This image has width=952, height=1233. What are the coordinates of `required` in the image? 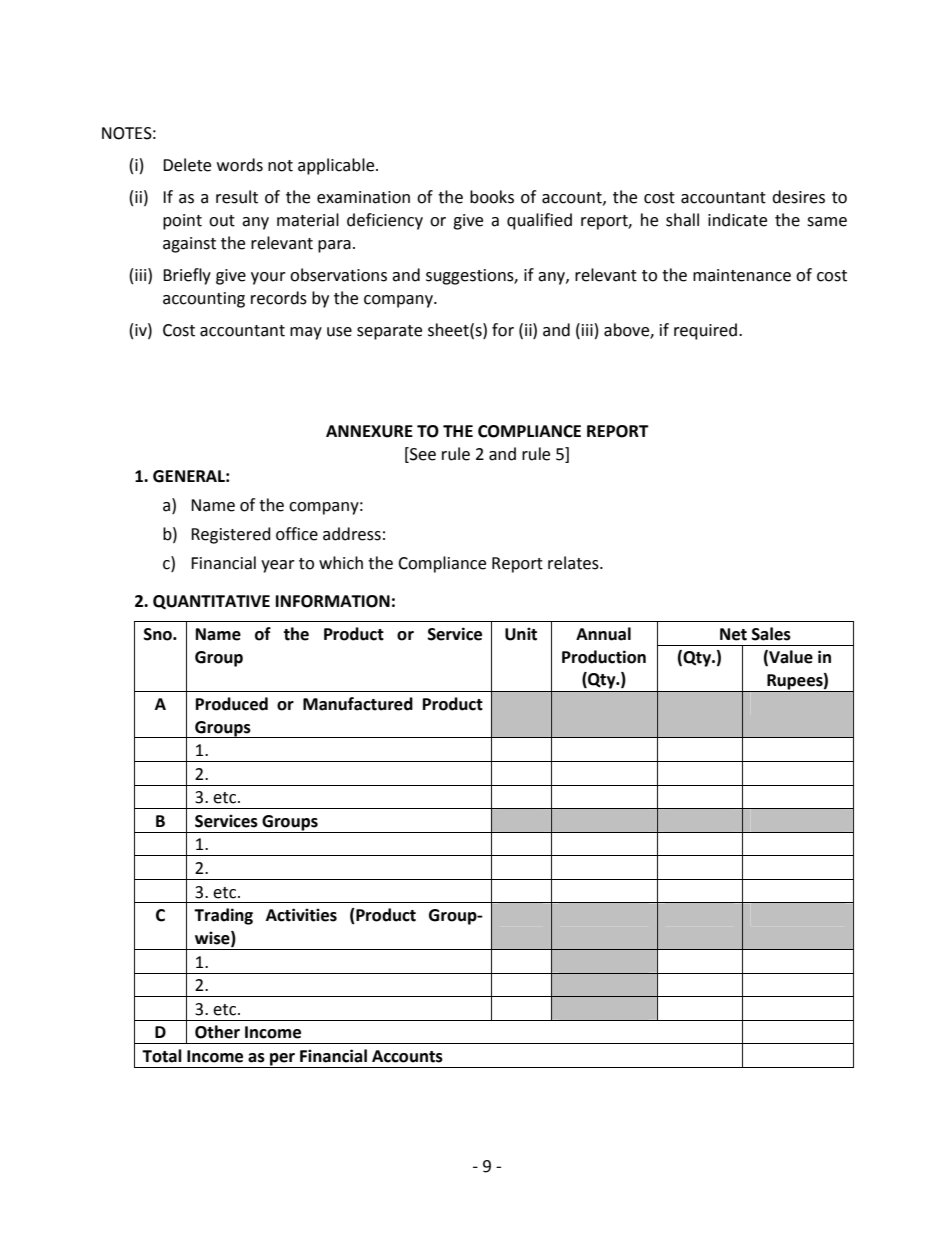 It's located at (707, 331).
